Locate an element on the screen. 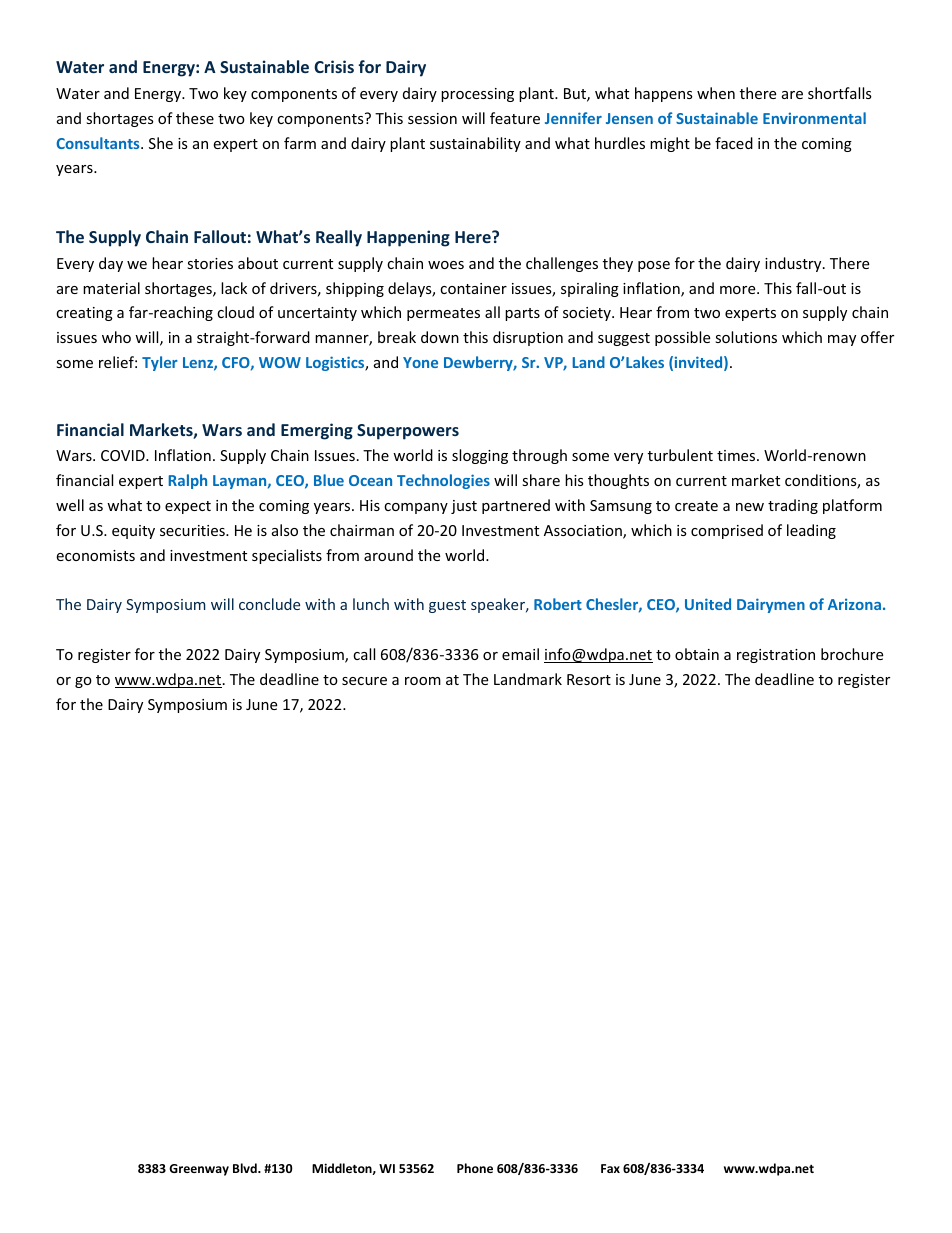 The width and height of the screenshot is (952, 1233). processing is located at coordinates (477, 95).
